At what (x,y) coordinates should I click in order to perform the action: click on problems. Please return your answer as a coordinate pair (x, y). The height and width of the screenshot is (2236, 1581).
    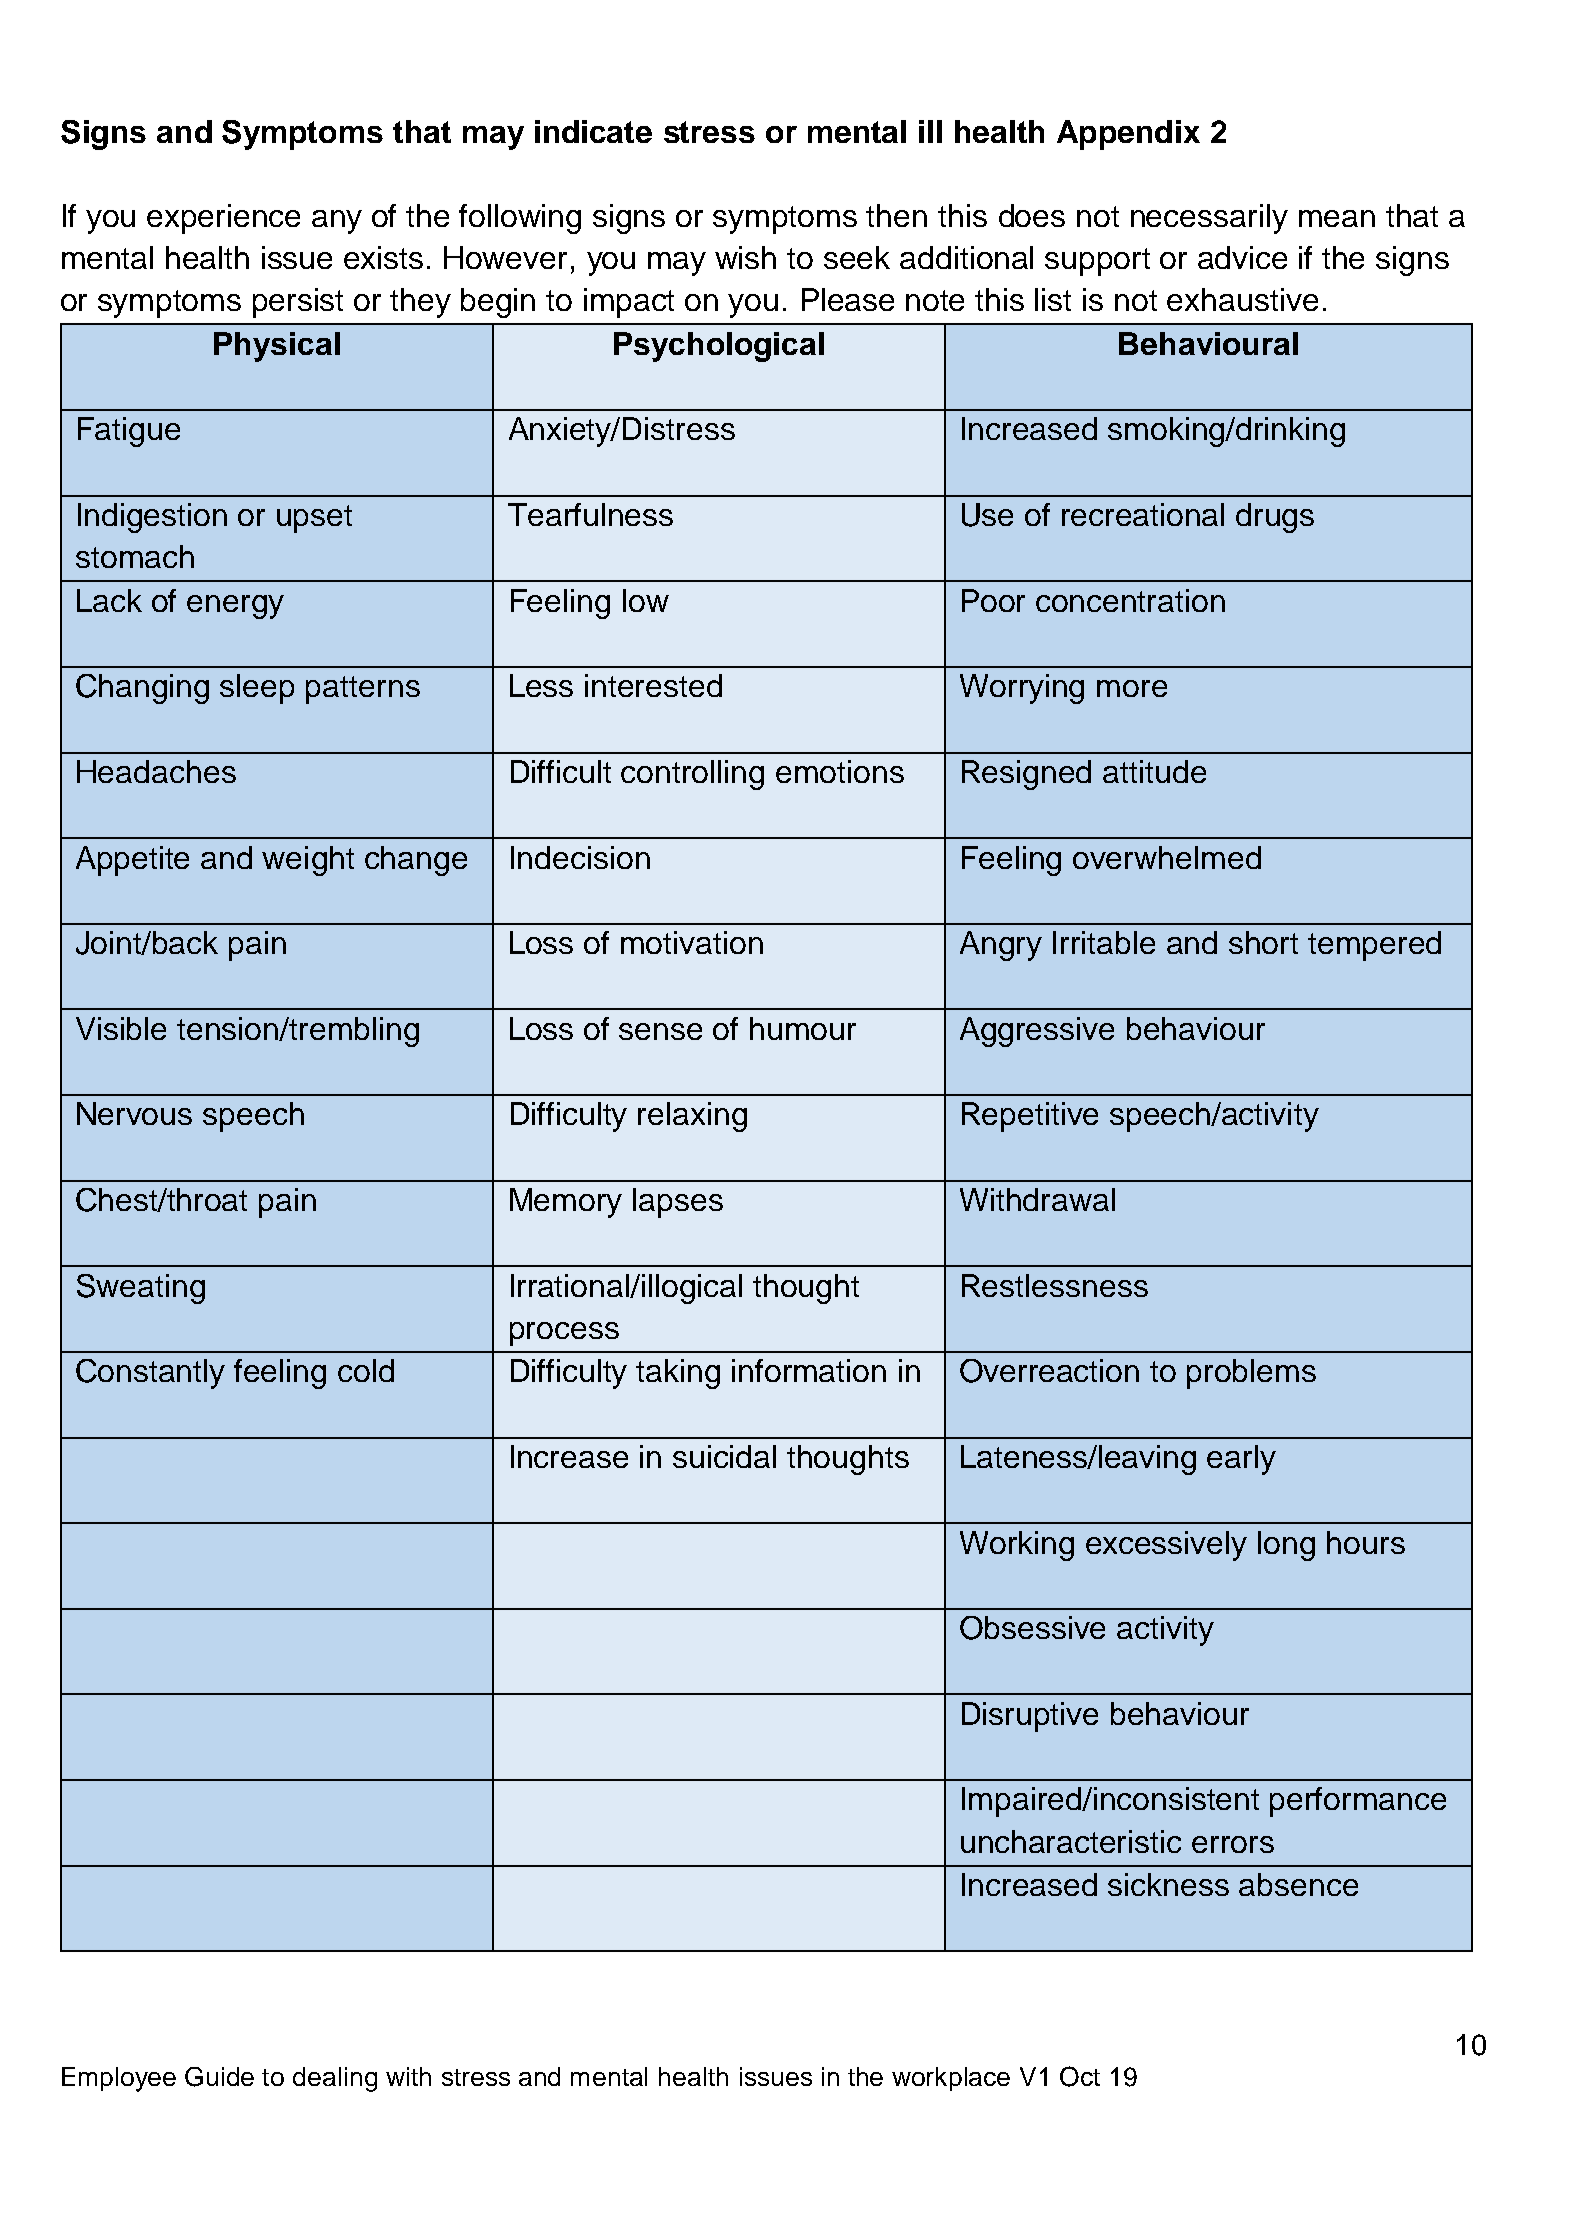
    Looking at the image, I should click on (1251, 1374).
